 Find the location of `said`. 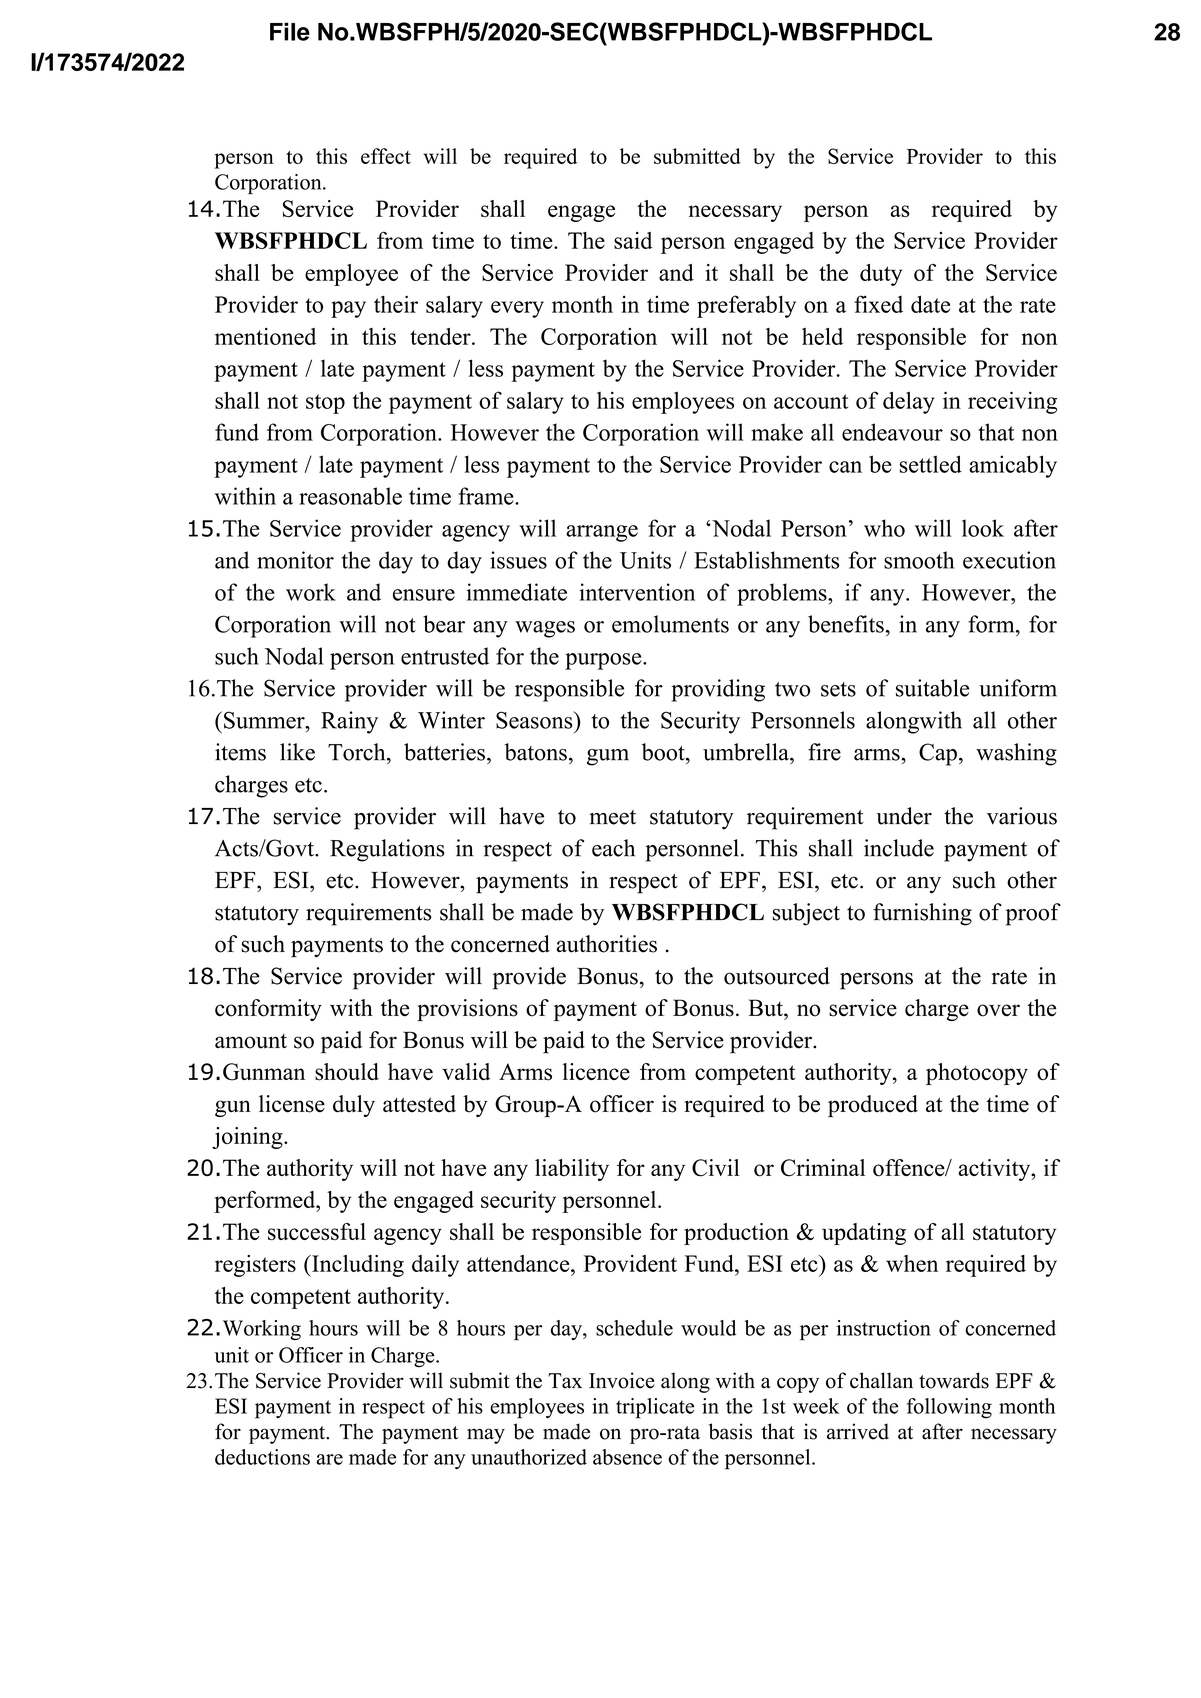

said is located at coordinates (633, 240).
